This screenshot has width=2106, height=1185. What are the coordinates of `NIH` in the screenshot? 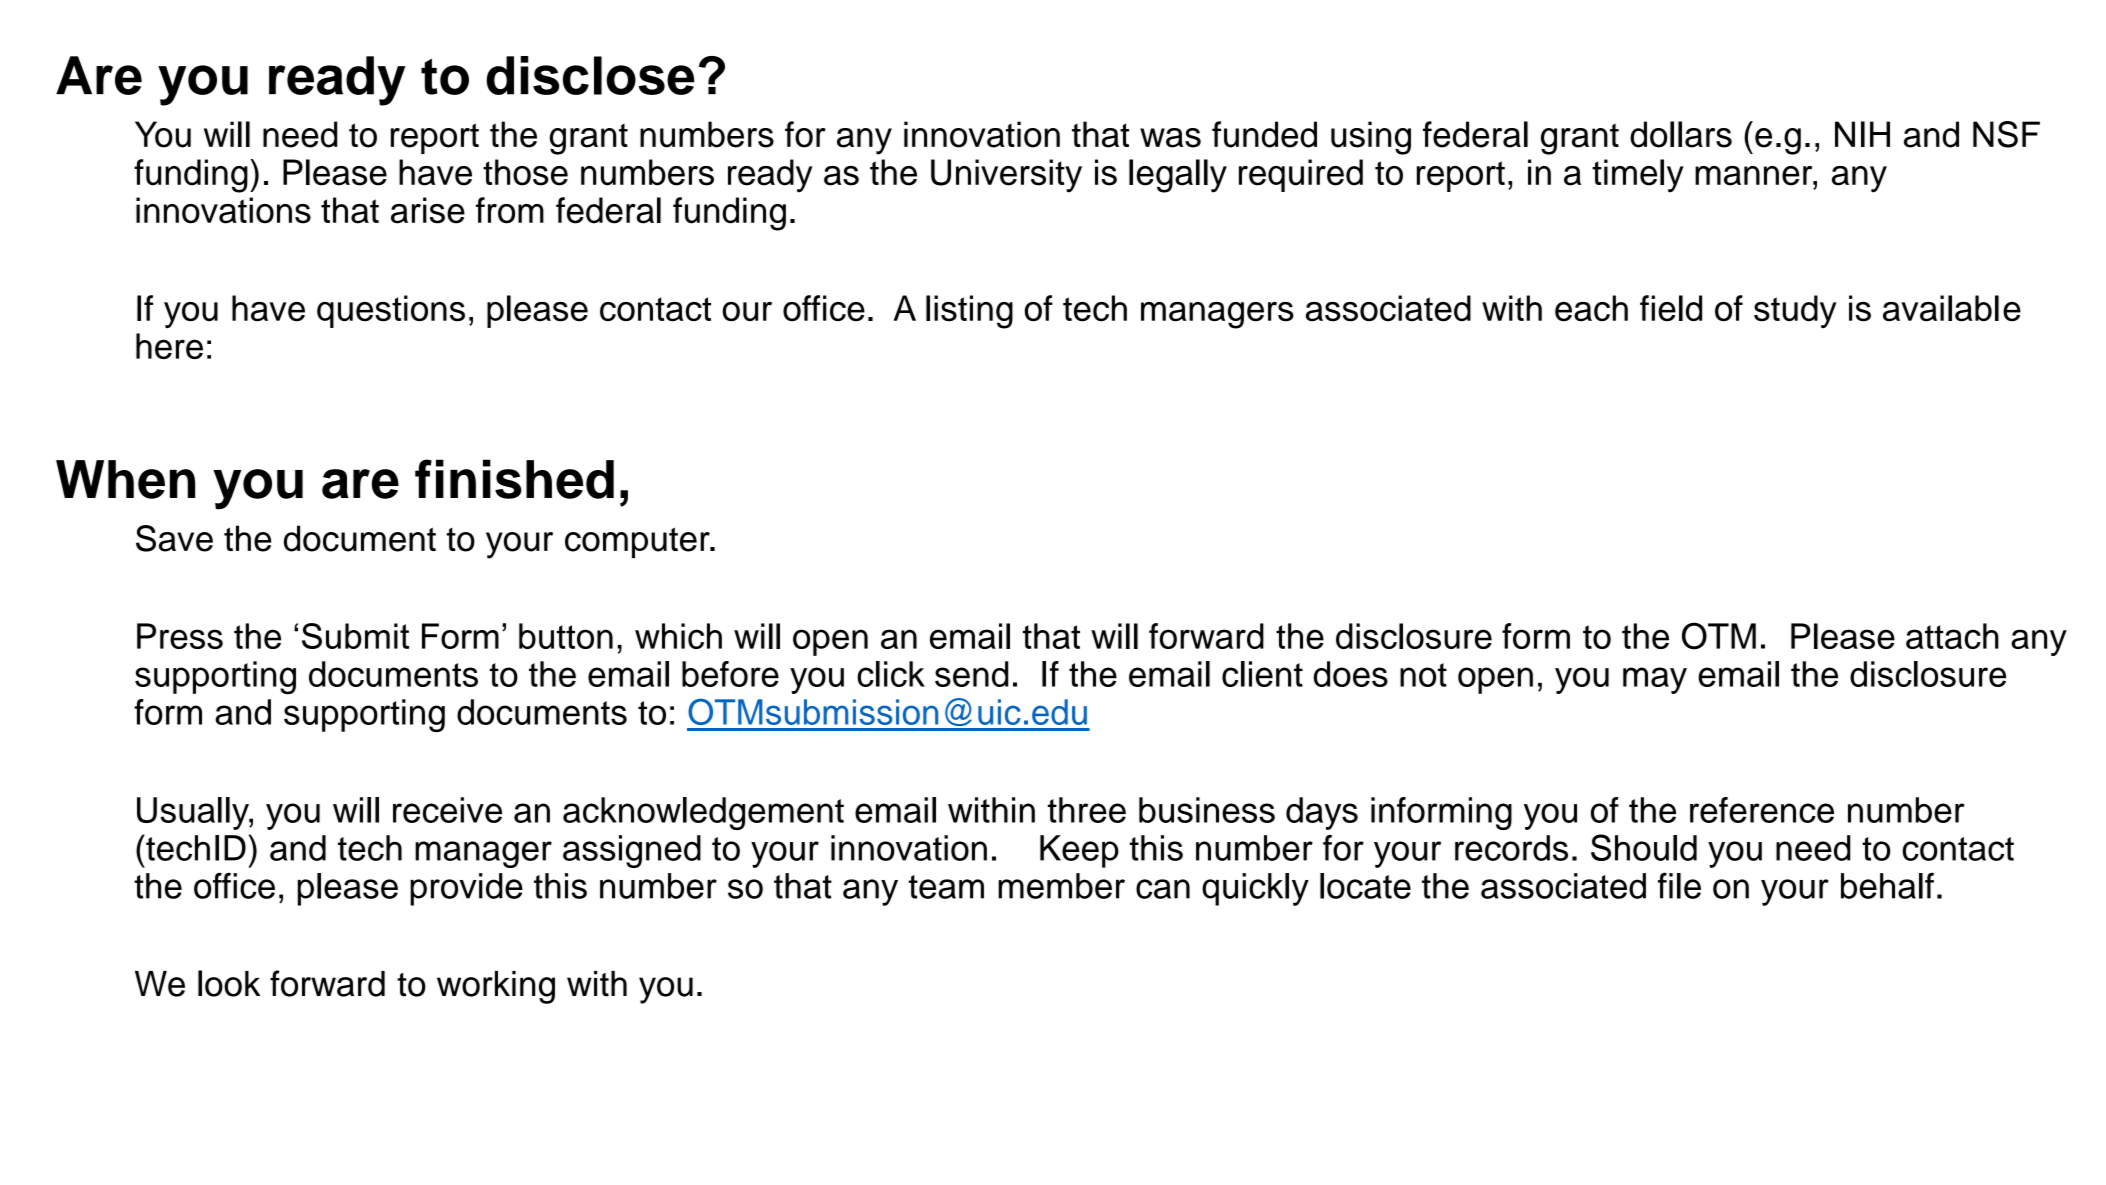 It's located at (1862, 134).
